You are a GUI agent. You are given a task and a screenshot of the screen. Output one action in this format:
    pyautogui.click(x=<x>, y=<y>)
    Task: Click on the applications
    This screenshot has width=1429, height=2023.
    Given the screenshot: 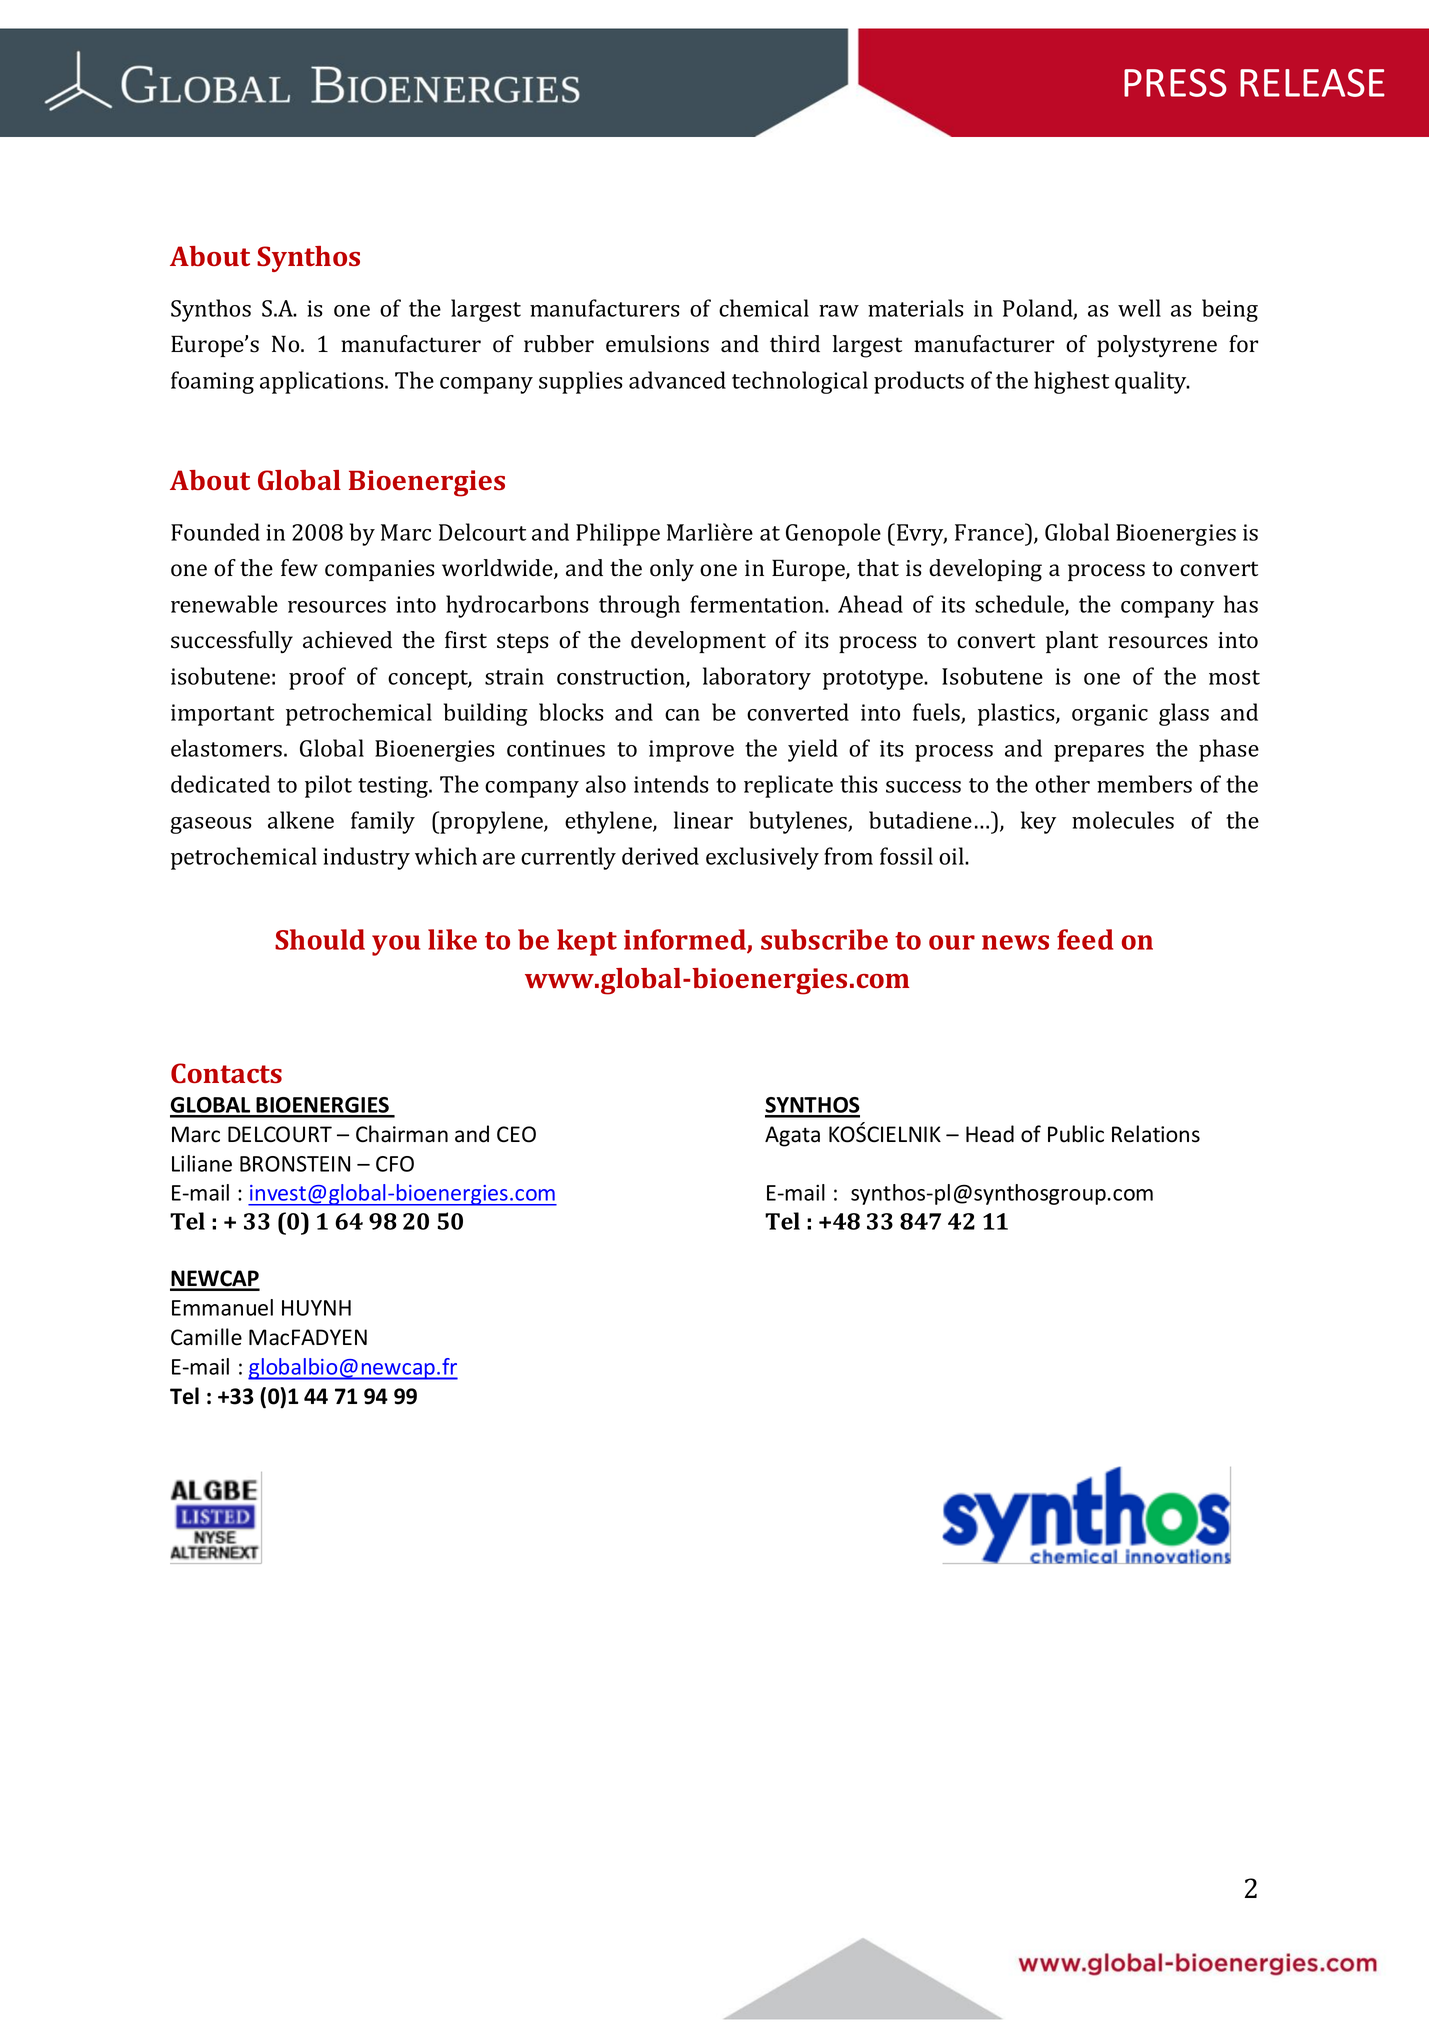 What is the action you would take?
    pyautogui.click(x=323, y=382)
